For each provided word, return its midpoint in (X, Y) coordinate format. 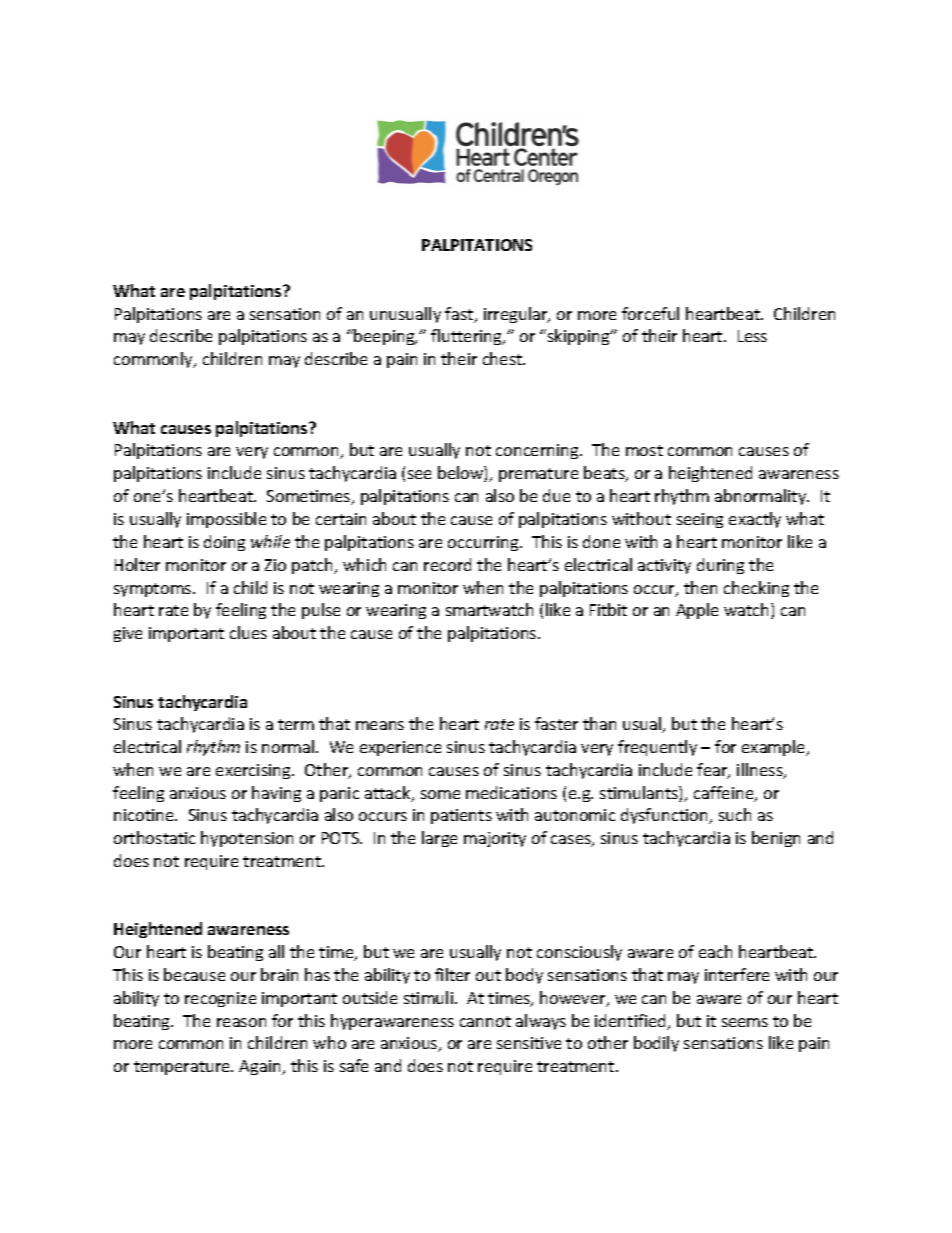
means (380, 725)
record (447, 564)
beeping (385, 337)
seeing (700, 520)
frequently (657, 748)
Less (752, 336)
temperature (183, 1068)
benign (776, 839)
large (439, 839)
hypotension (247, 839)
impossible (226, 520)
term (296, 724)
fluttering (468, 337)
